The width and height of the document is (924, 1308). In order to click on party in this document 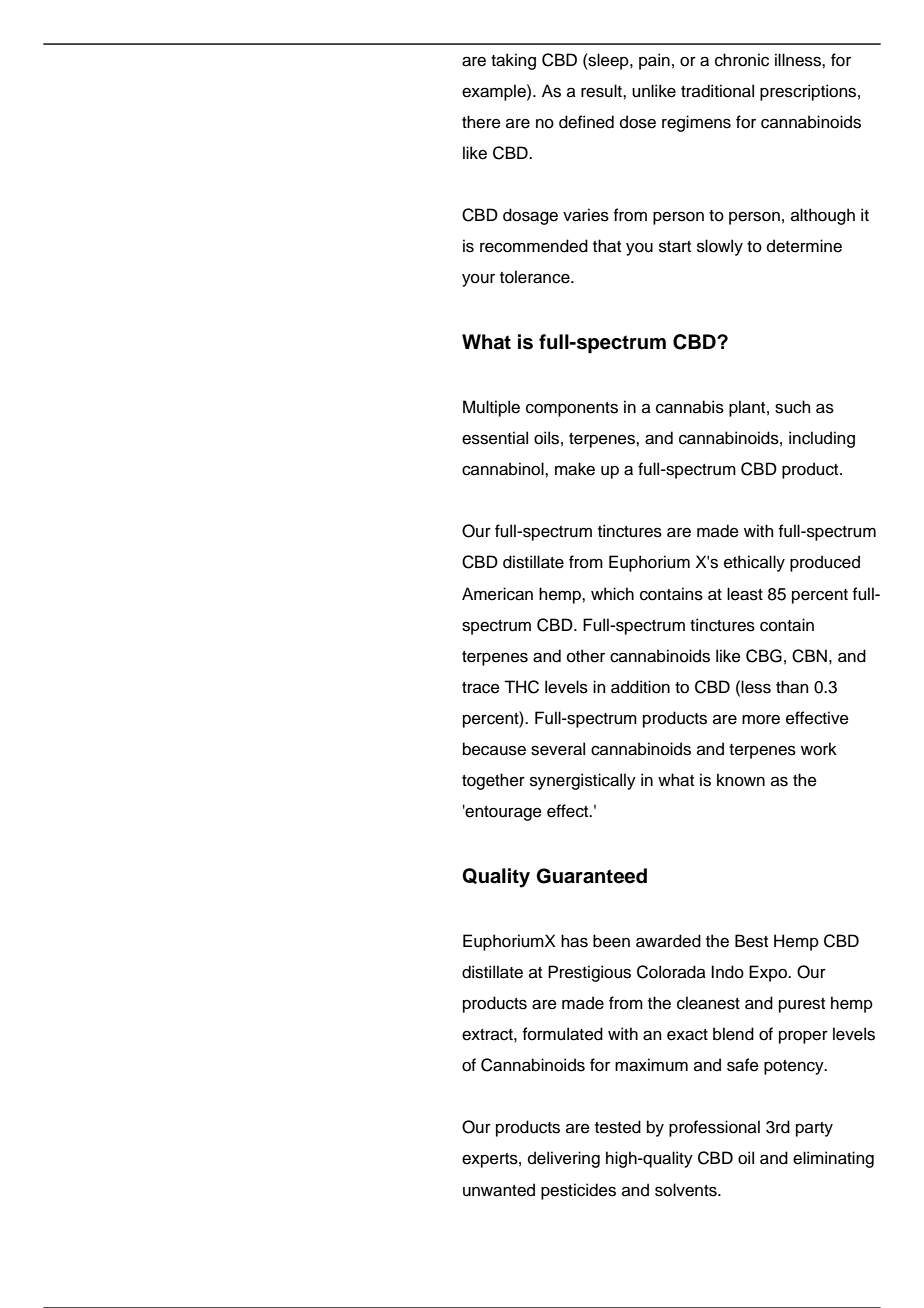, I will do `click(814, 1129)`.
